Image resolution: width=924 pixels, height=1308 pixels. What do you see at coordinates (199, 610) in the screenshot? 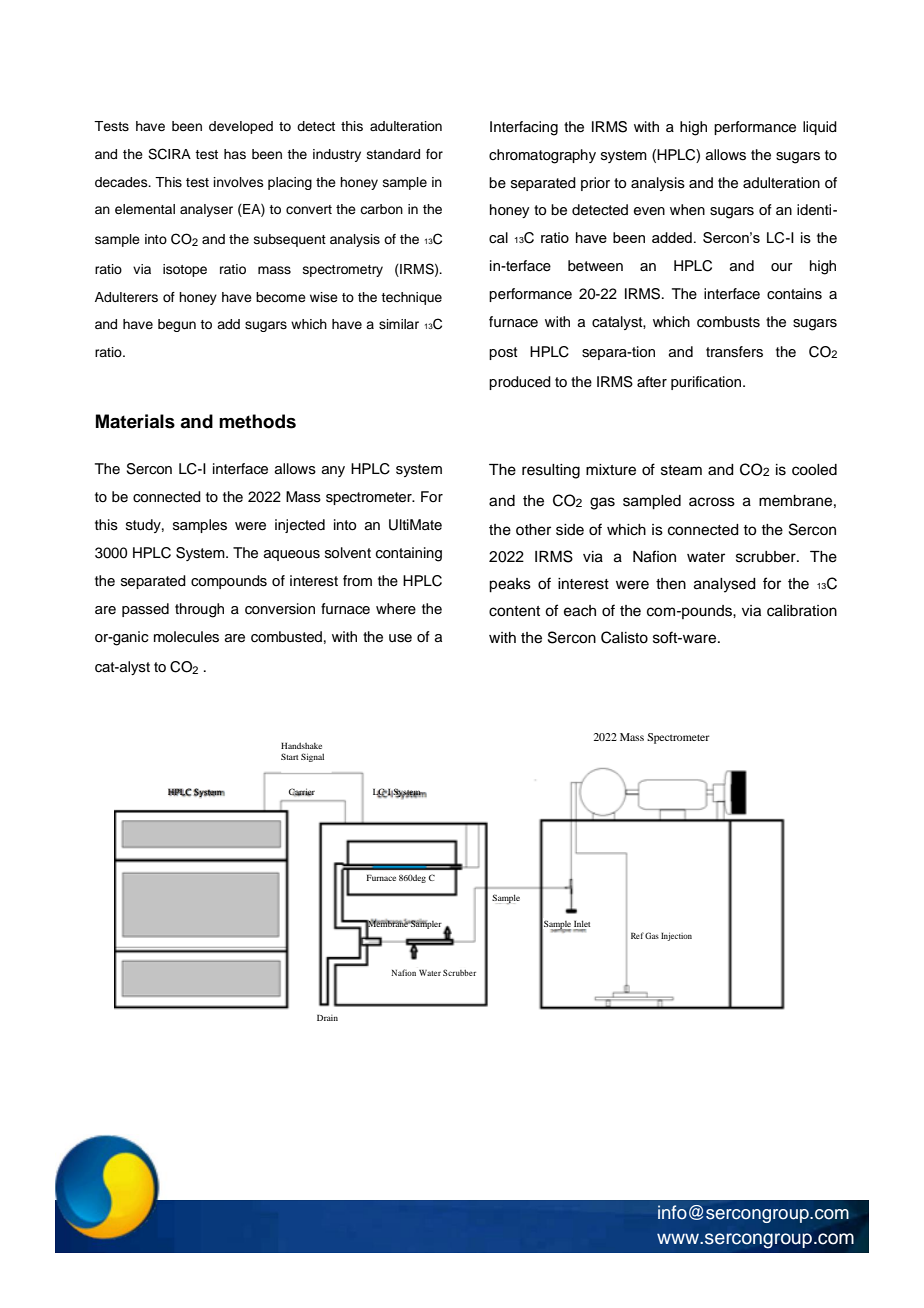
I see `through` at bounding box center [199, 610].
